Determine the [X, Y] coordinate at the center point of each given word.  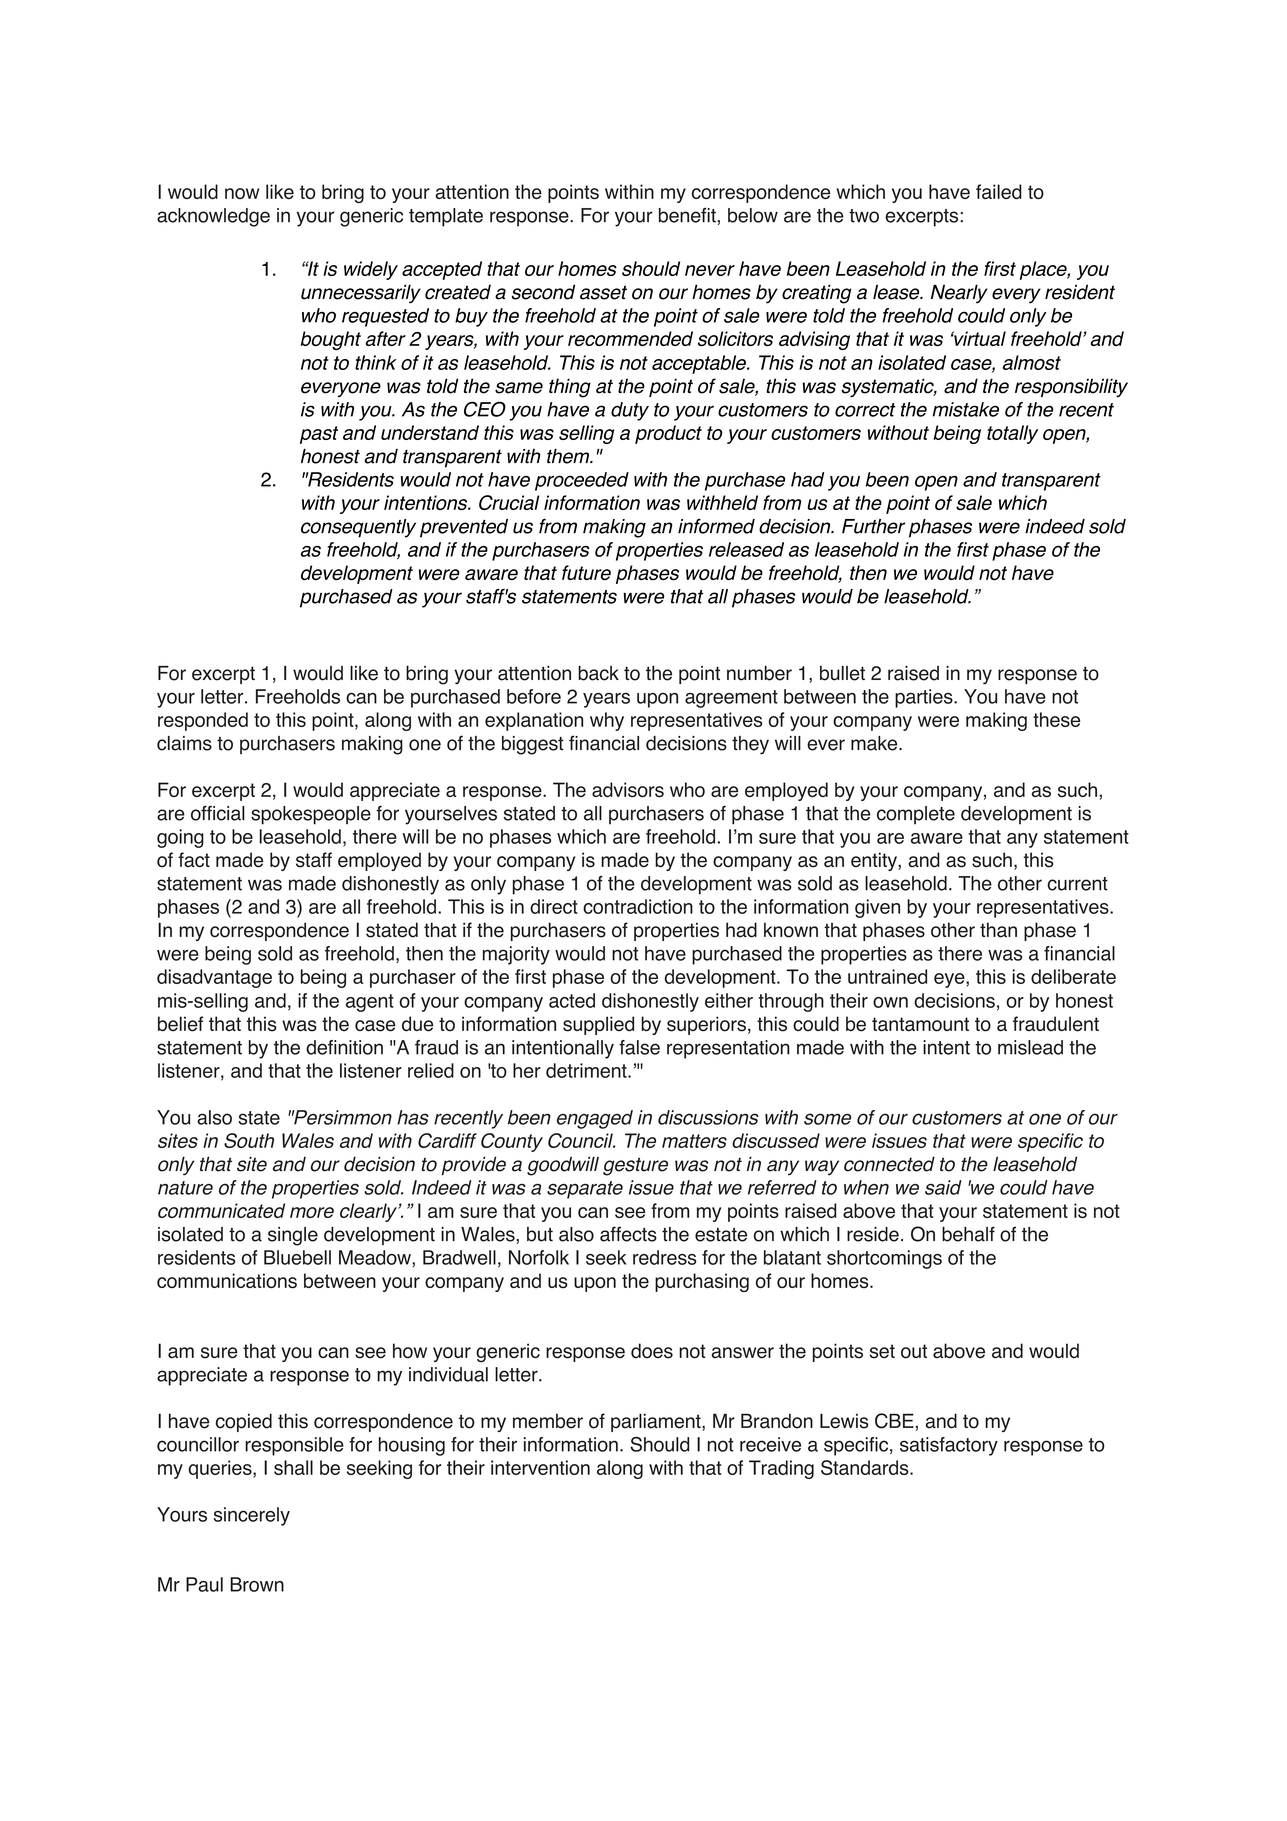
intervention [540, 1467]
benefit [687, 215]
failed [999, 191]
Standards [866, 1467]
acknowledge [213, 217]
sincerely [252, 1516]
